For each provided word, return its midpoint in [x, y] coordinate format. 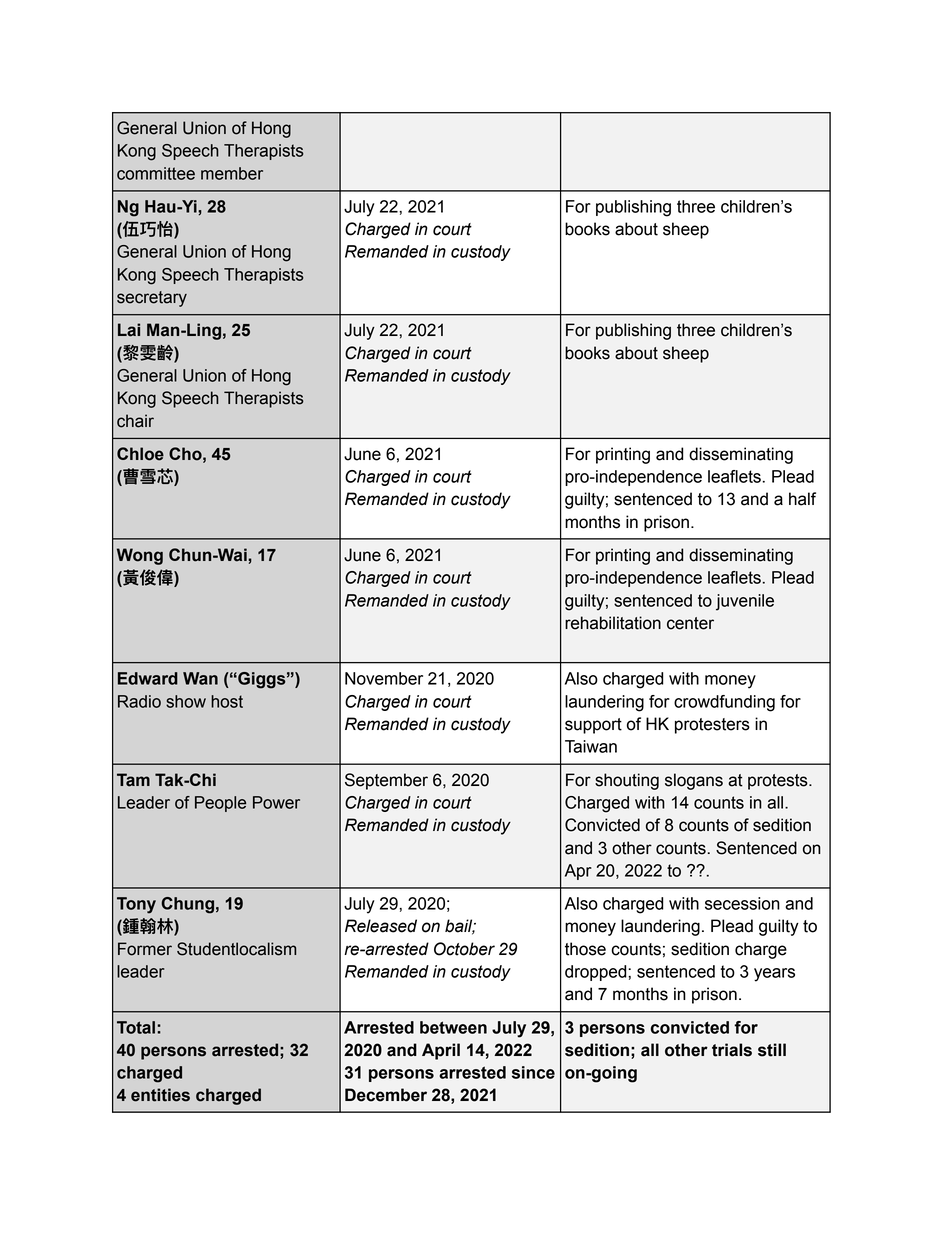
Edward [148, 678]
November [384, 678]
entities [160, 1095]
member [232, 173]
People [220, 804]
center [690, 623]
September [386, 781]
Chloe [140, 454]
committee [156, 173]
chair [135, 421]
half [802, 499]
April [441, 1051]
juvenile [745, 602]
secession [742, 903]
